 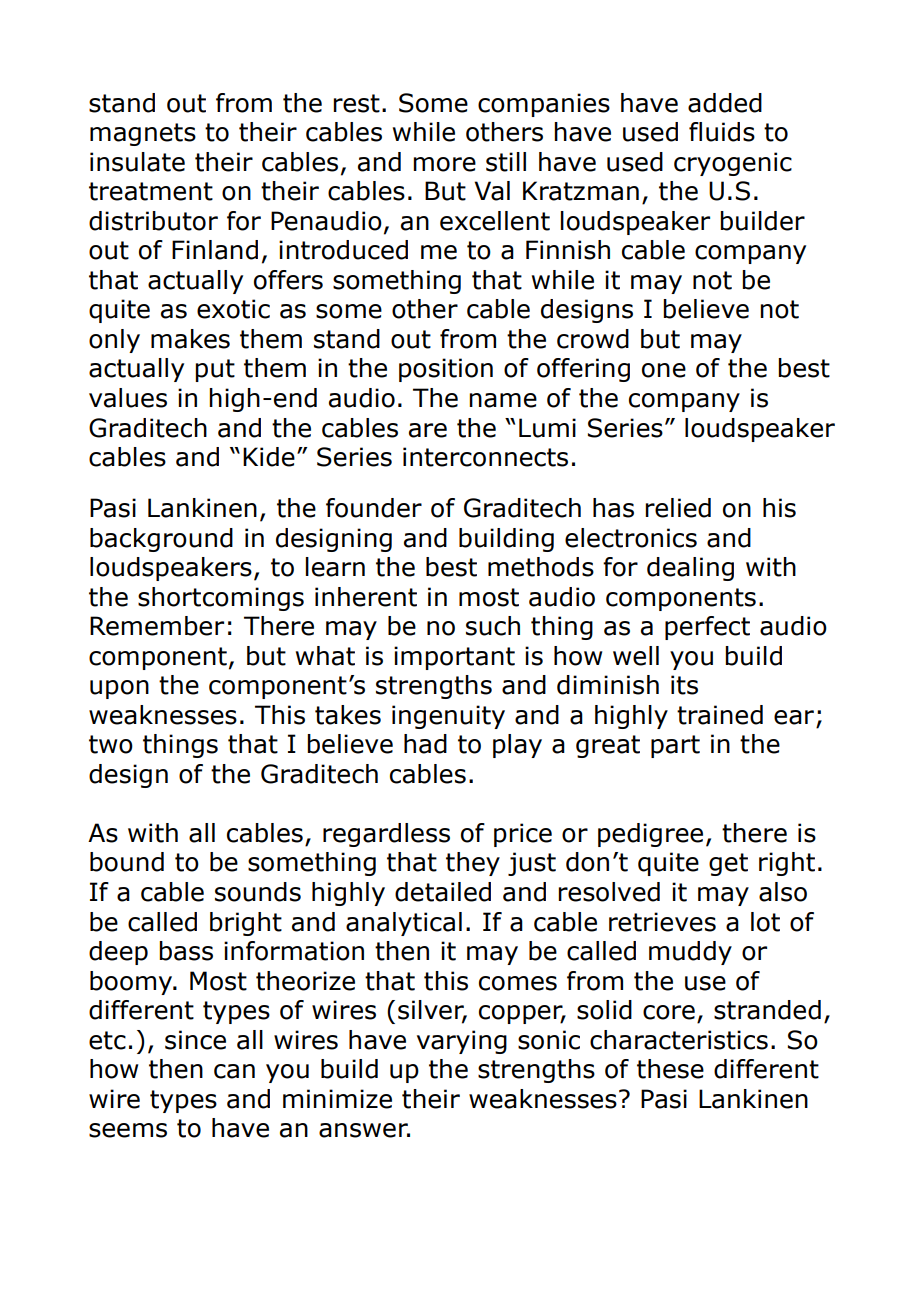 What do you see at coordinates (234, 1071) in the document?
I see `can` at bounding box center [234, 1071].
